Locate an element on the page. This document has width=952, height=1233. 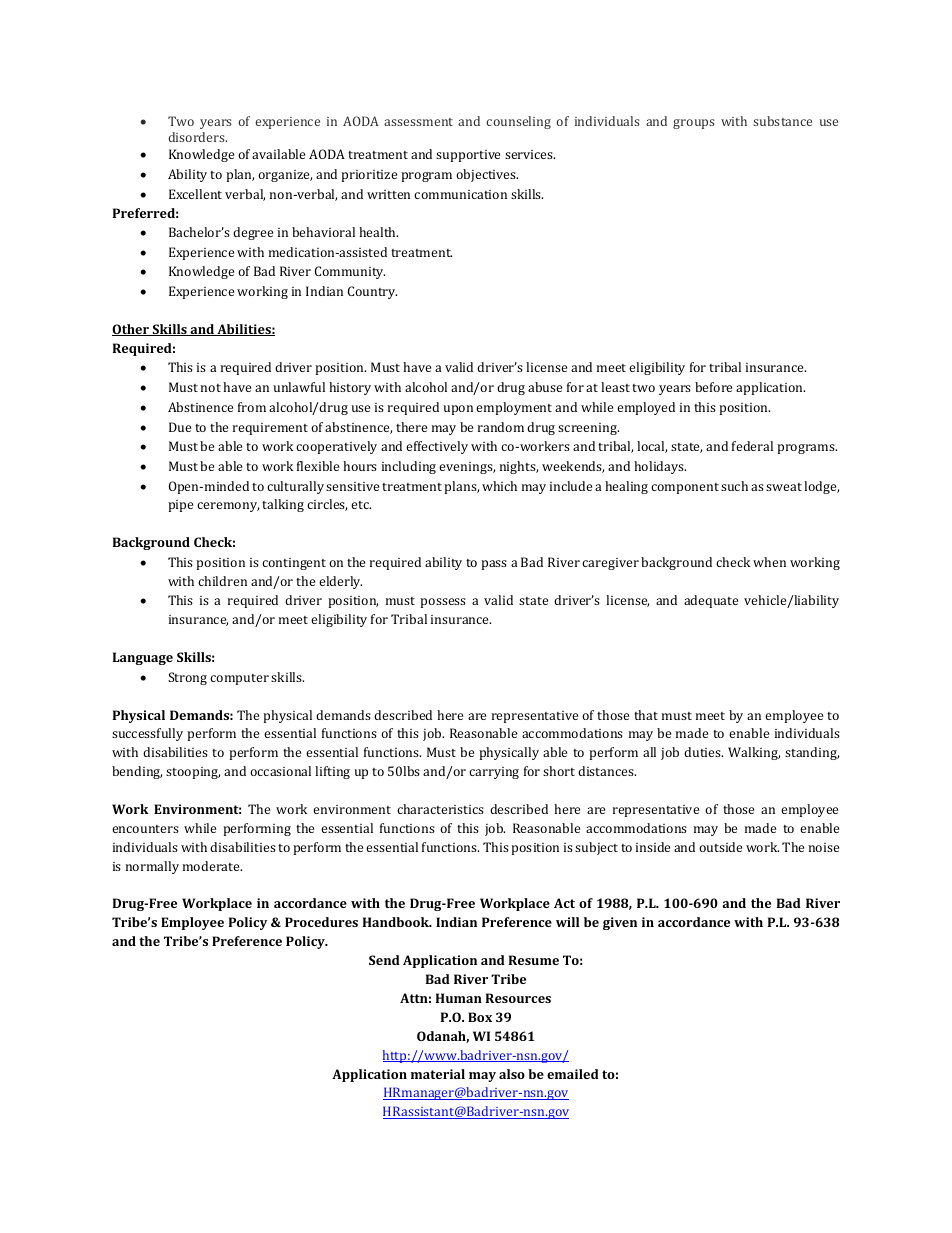
Procedures is located at coordinates (321, 922).
